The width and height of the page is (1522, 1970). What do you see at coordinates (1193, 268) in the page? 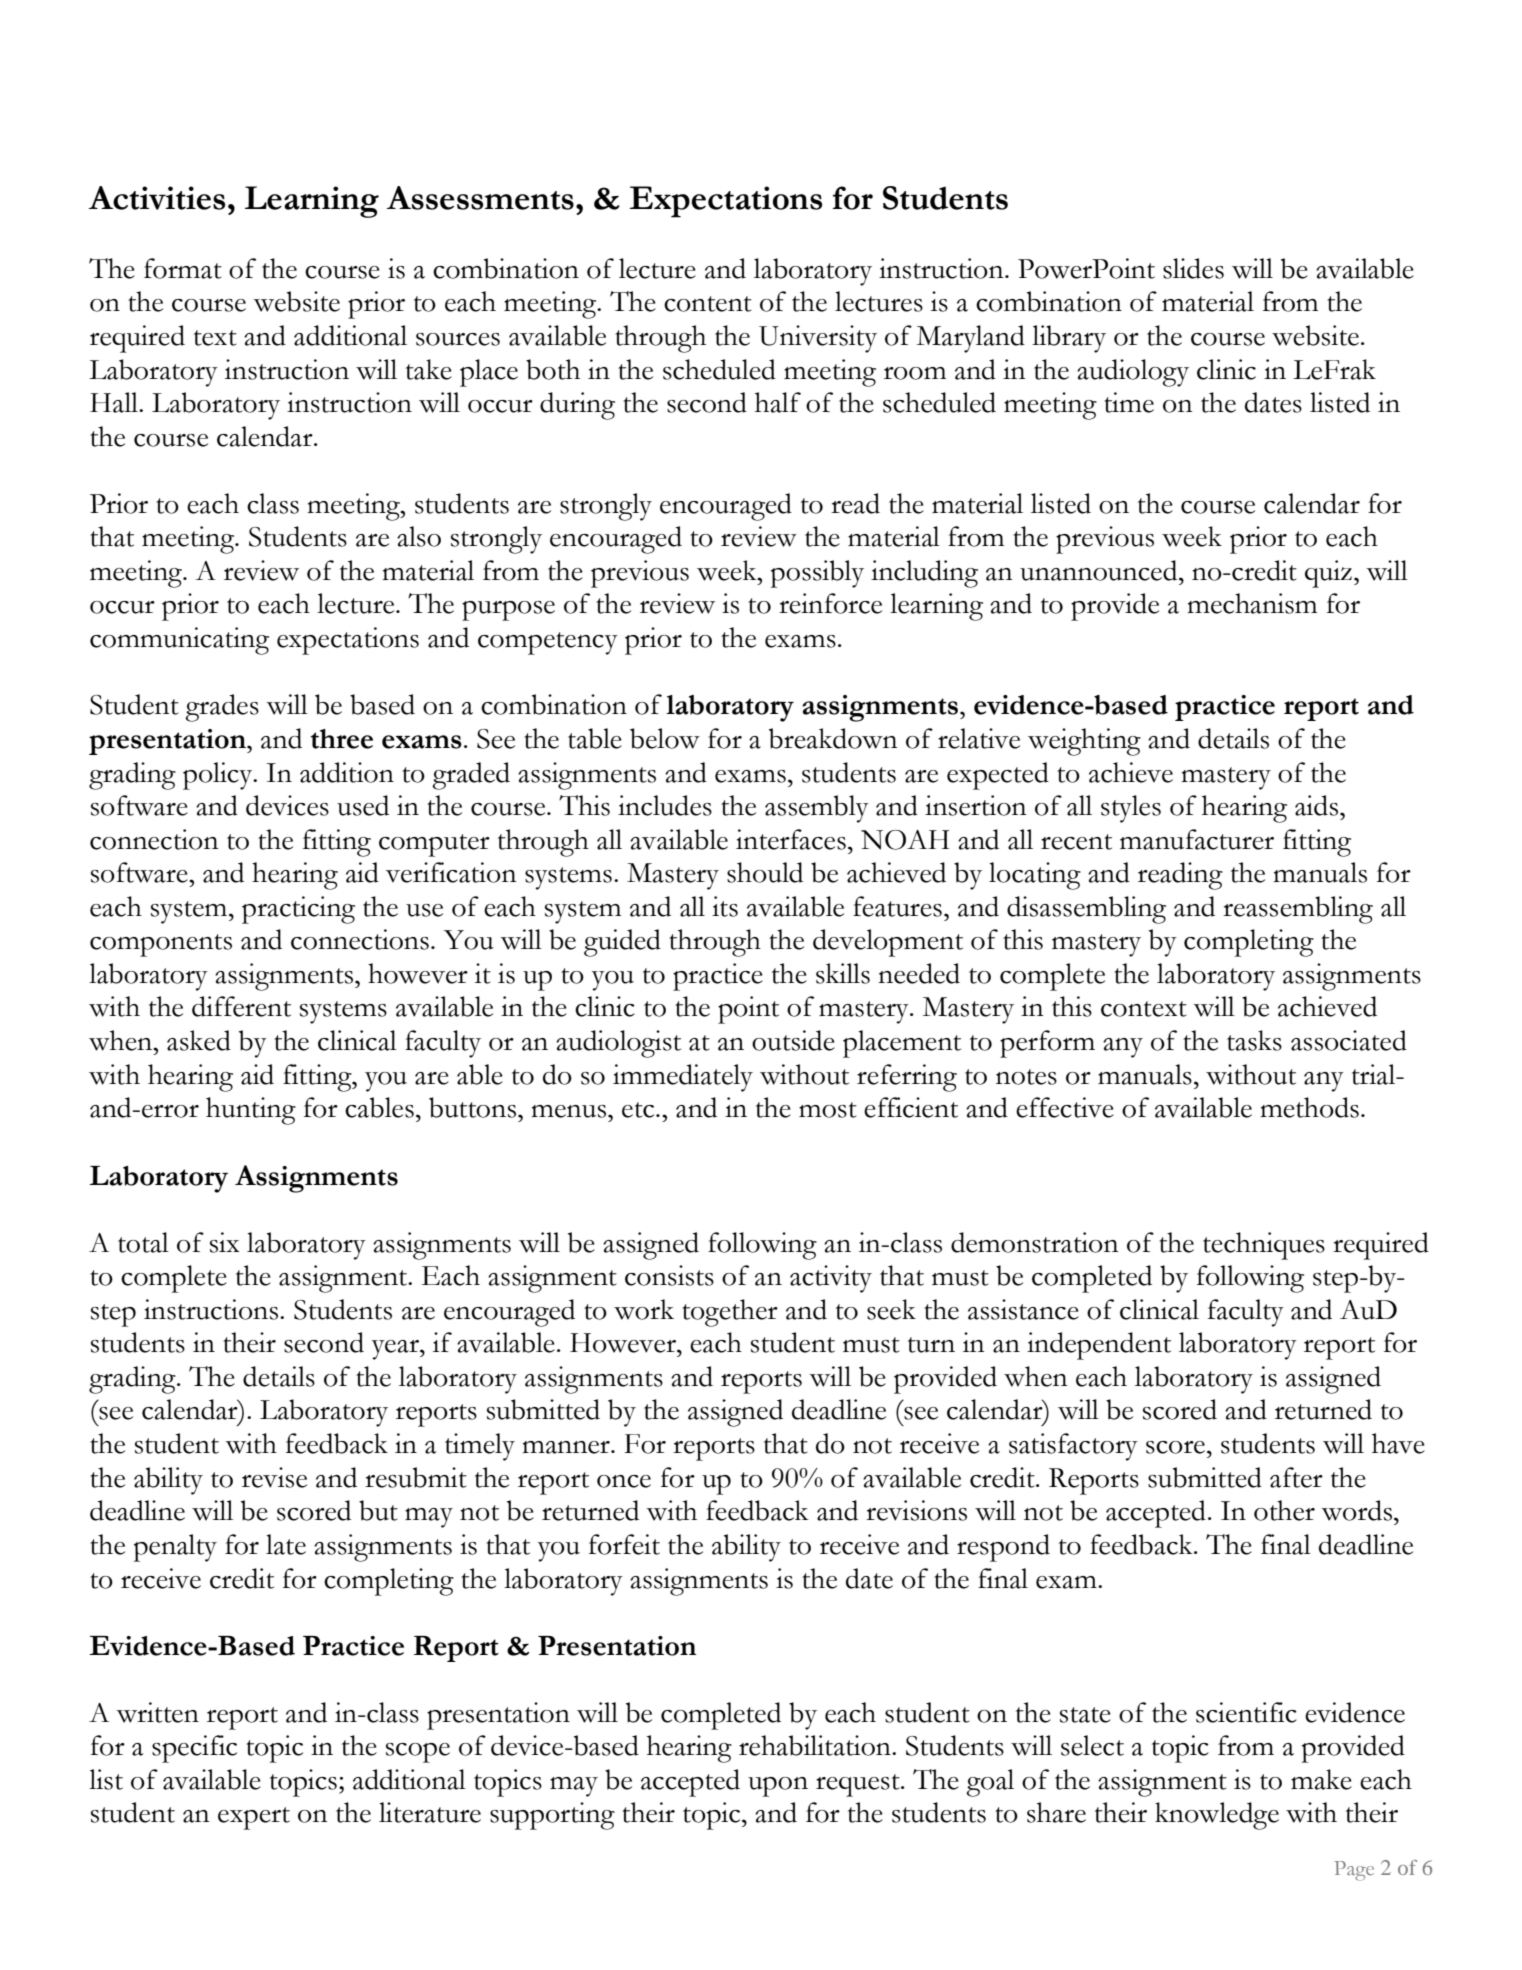
I see `slides` at bounding box center [1193, 268].
